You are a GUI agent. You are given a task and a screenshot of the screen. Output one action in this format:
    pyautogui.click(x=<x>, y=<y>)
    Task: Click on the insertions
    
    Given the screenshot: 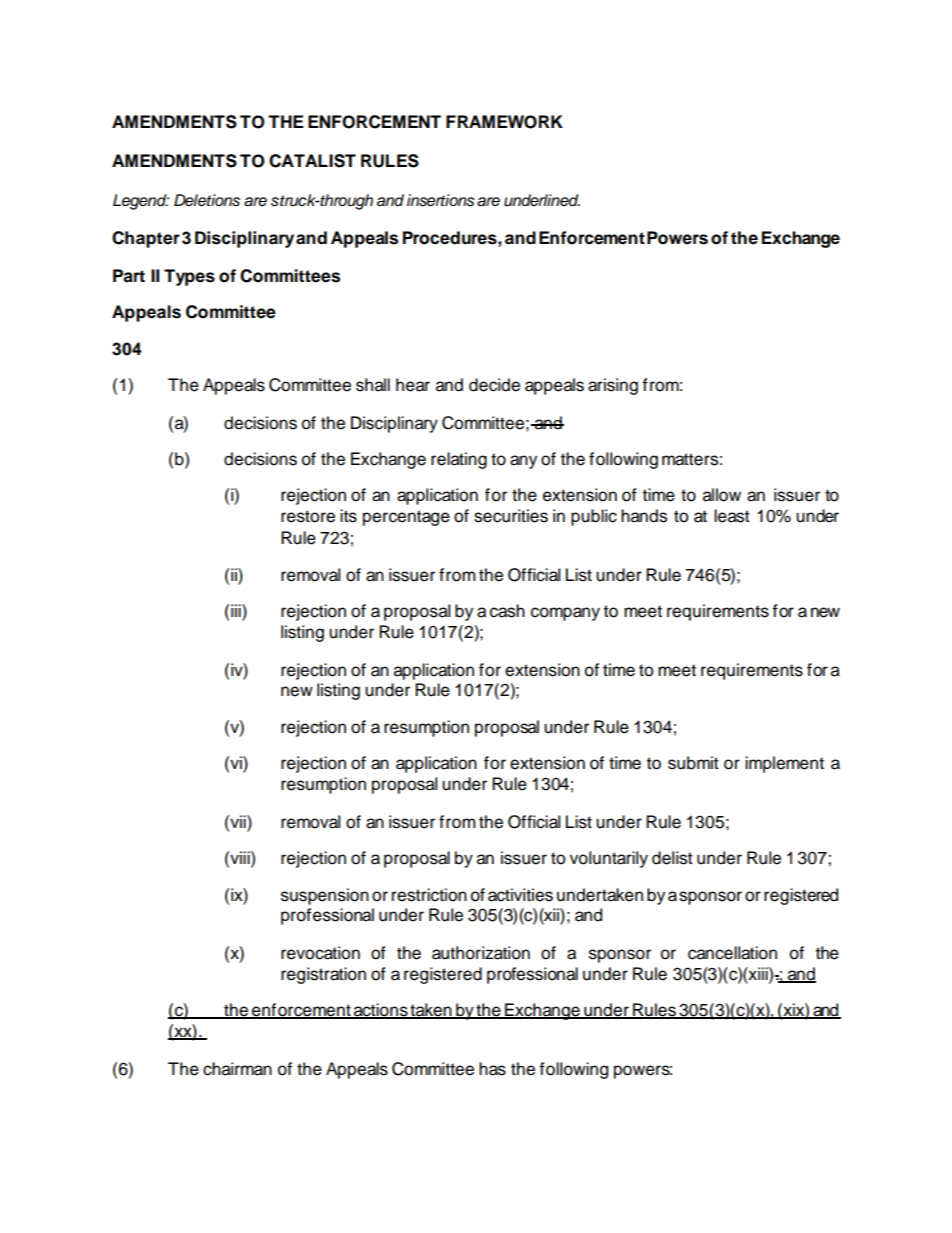 What is the action you would take?
    pyautogui.click(x=441, y=200)
